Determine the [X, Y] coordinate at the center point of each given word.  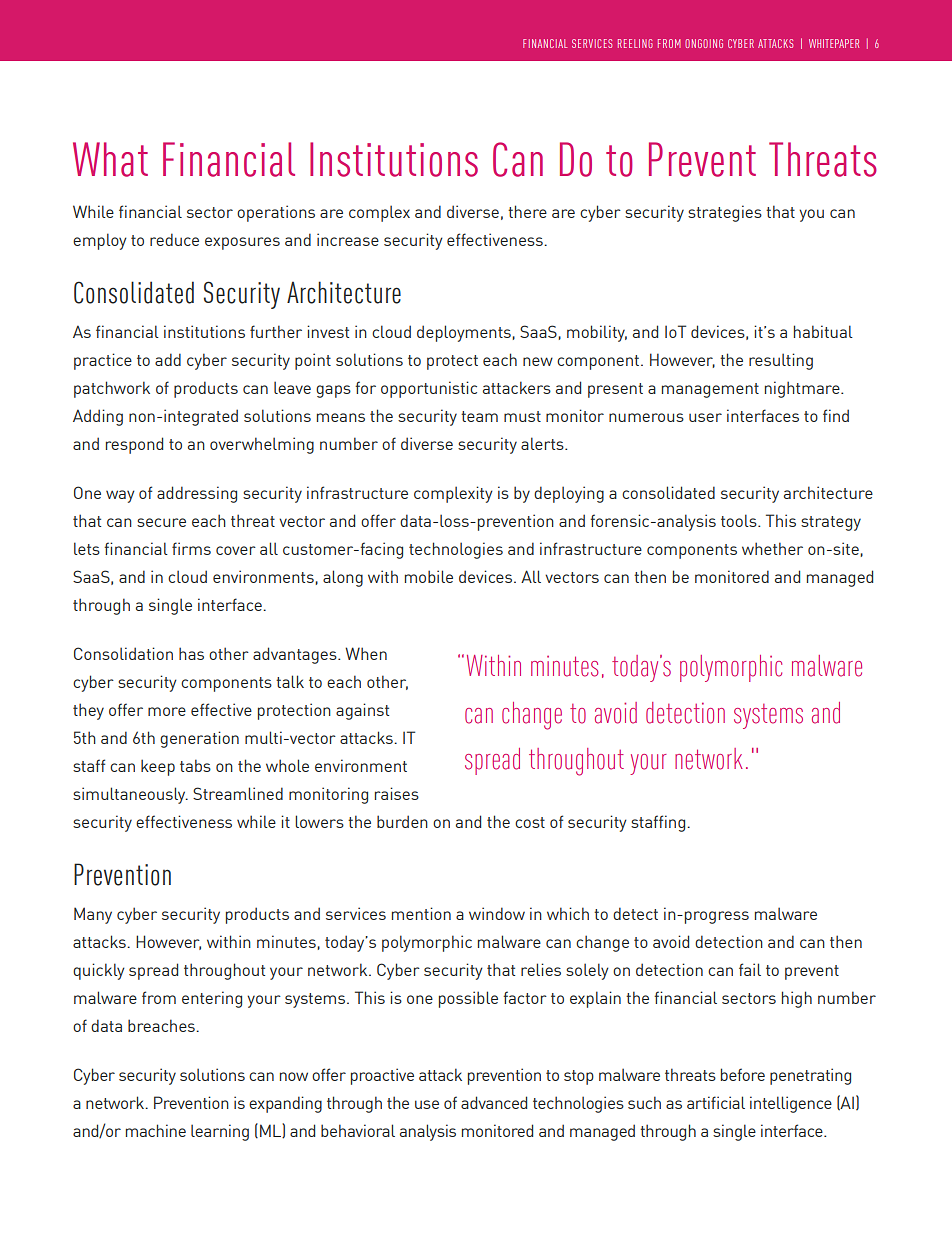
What [110, 159]
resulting [781, 361]
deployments [465, 333]
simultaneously [130, 795]
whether [772, 548]
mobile [429, 576]
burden [402, 821]
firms [191, 548]
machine [156, 1130]
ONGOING [704, 43]
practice [103, 361]
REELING [635, 43]
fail [750, 969]
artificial [716, 1102]
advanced [494, 1102]
